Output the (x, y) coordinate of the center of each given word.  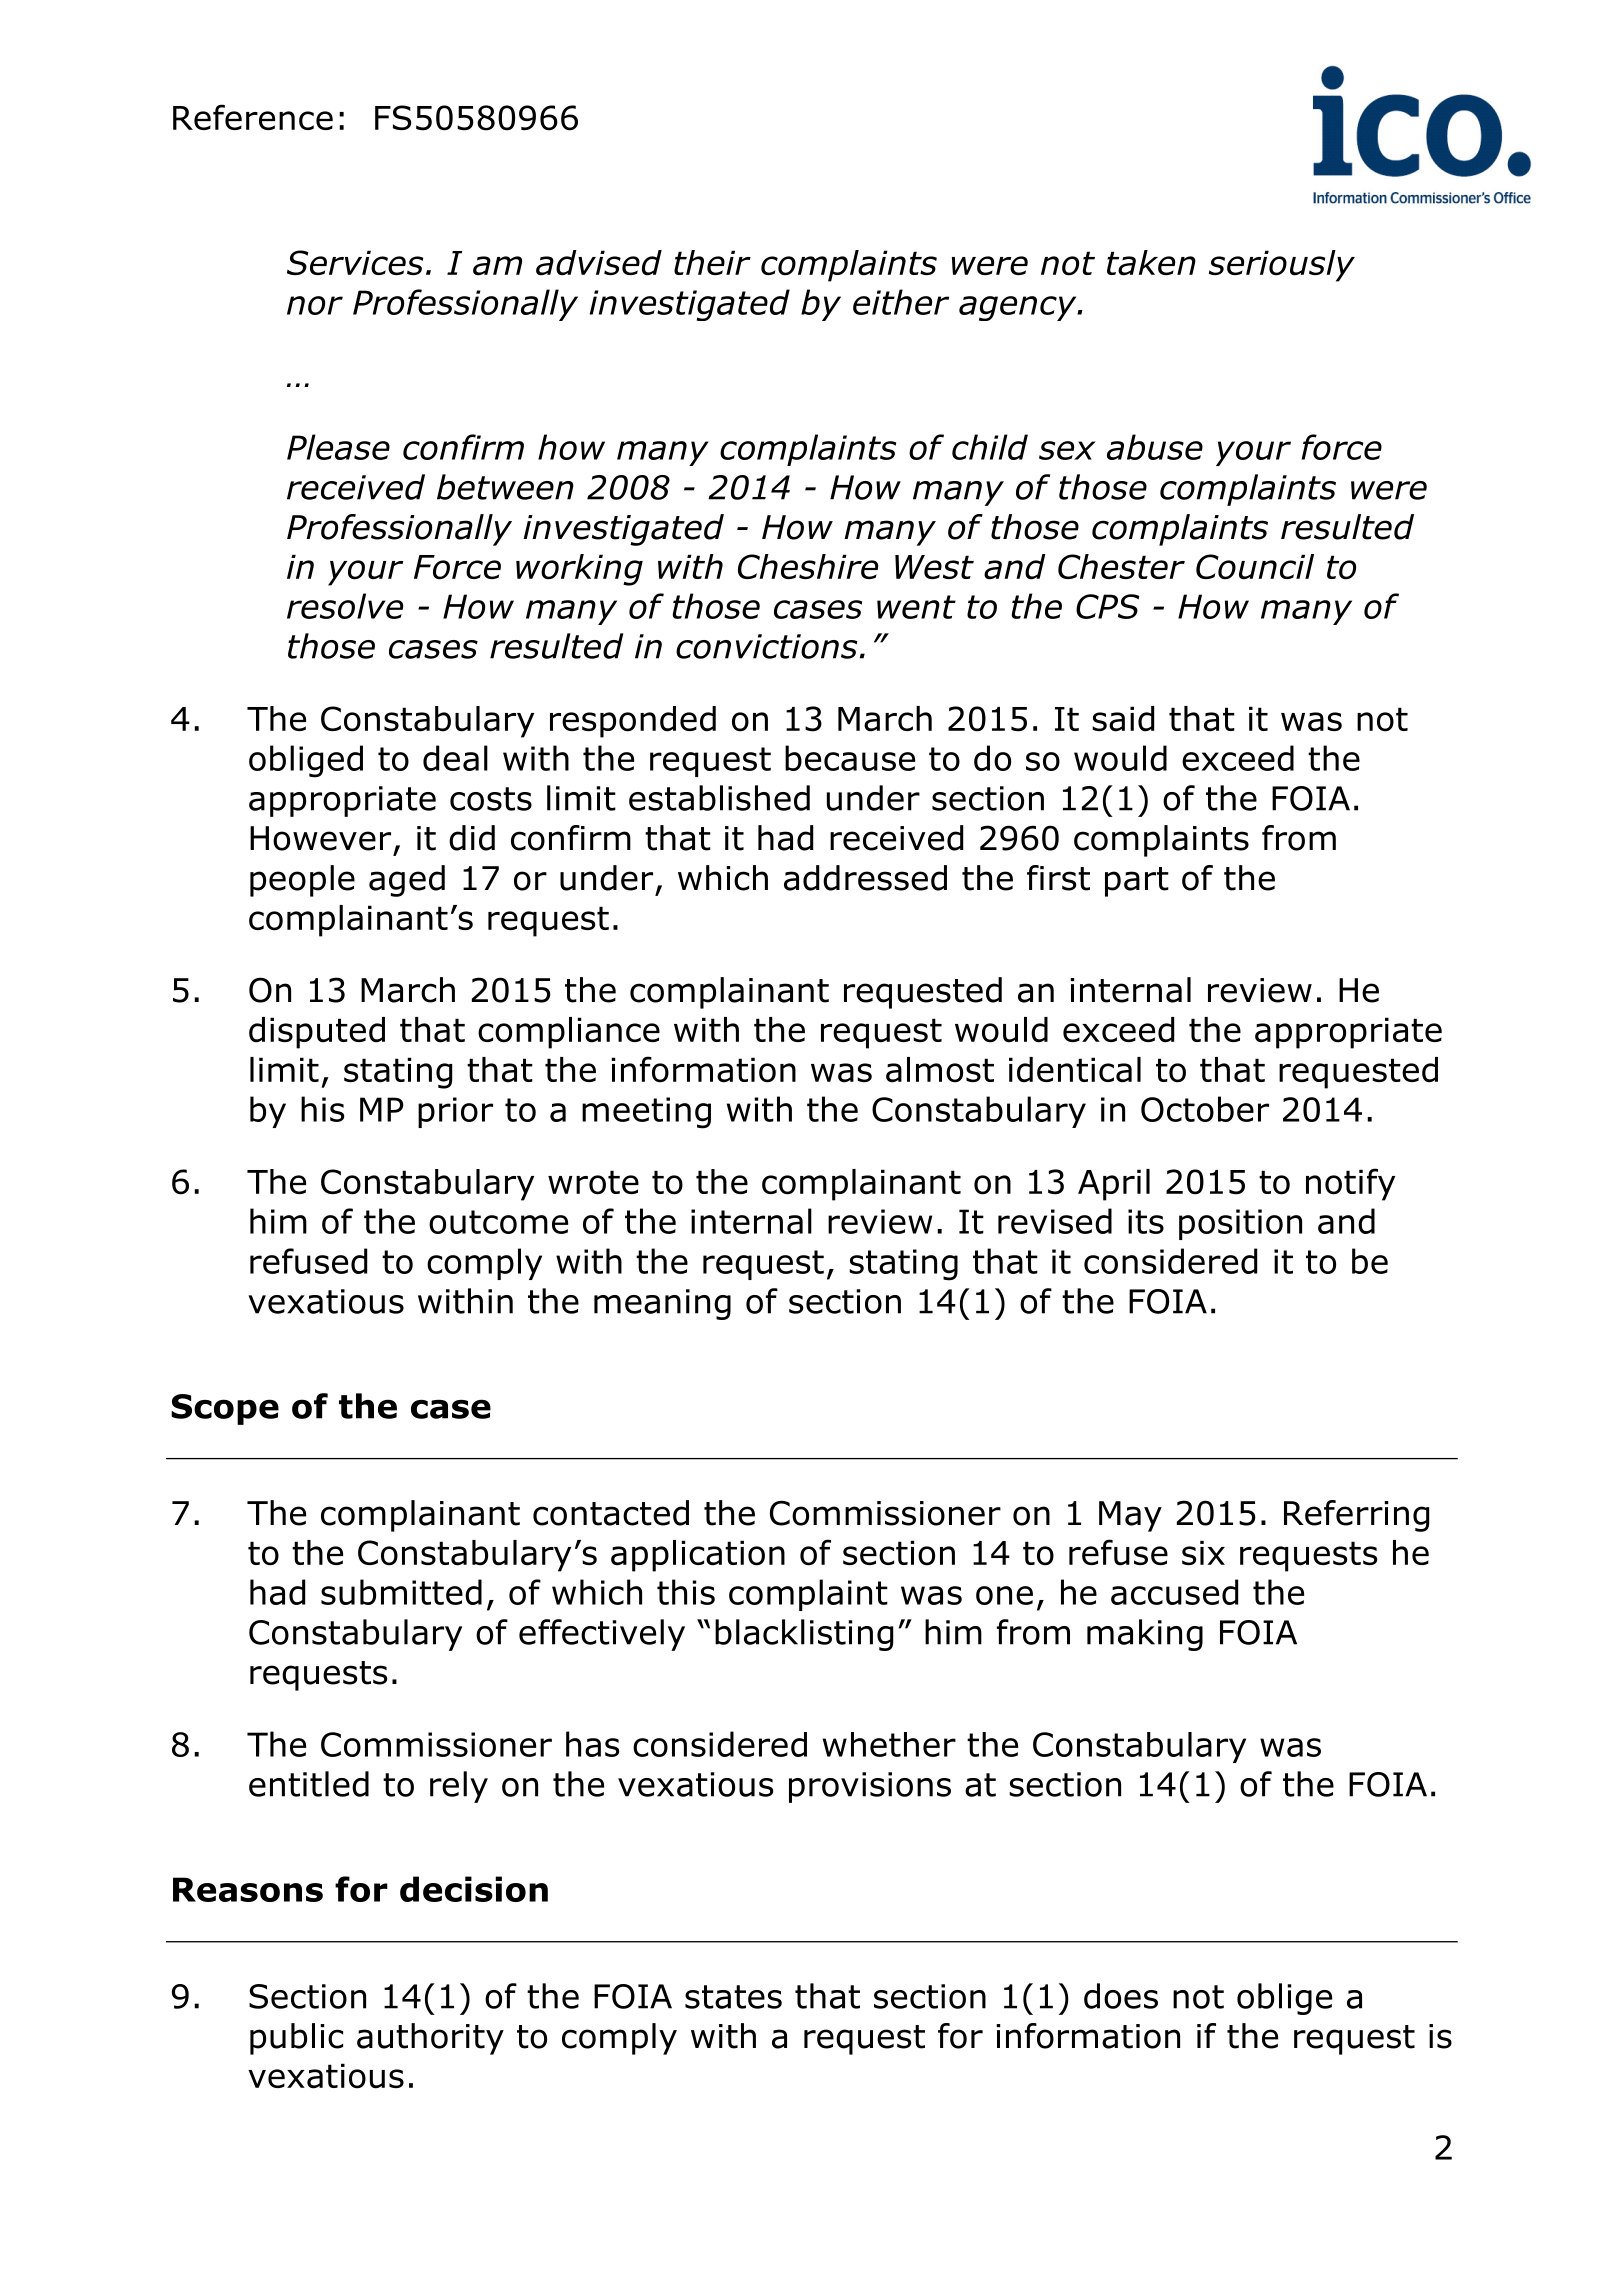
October (1205, 1109)
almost (940, 1070)
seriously (1282, 266)
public (296, 2039)
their (712, 262)
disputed (317, 1033)
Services (355, 262)
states (733, 1997)
